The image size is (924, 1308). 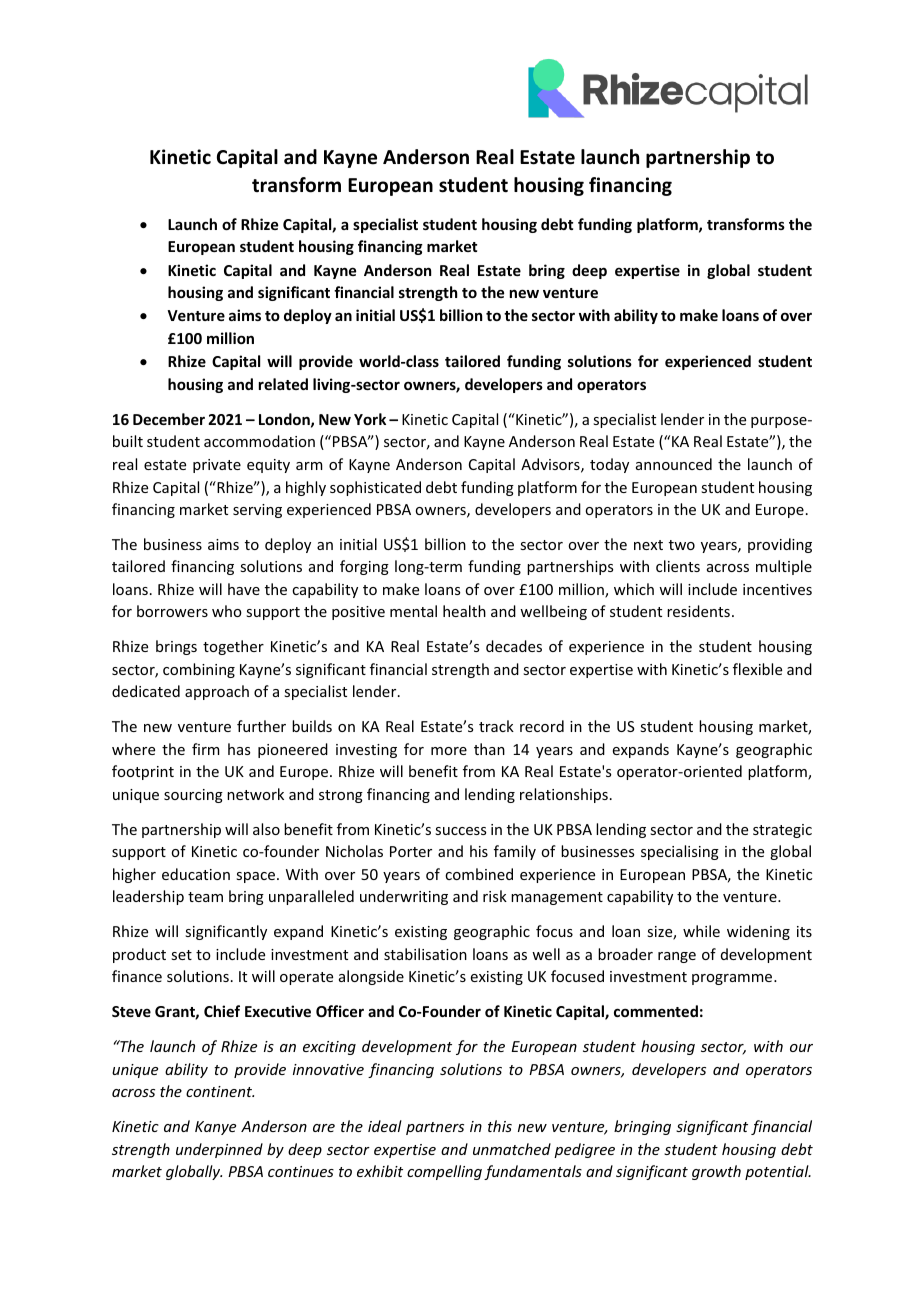 What do you see at coordinates (674, 464) in the page?
I see `announced` at bounding box center [674, 464].
